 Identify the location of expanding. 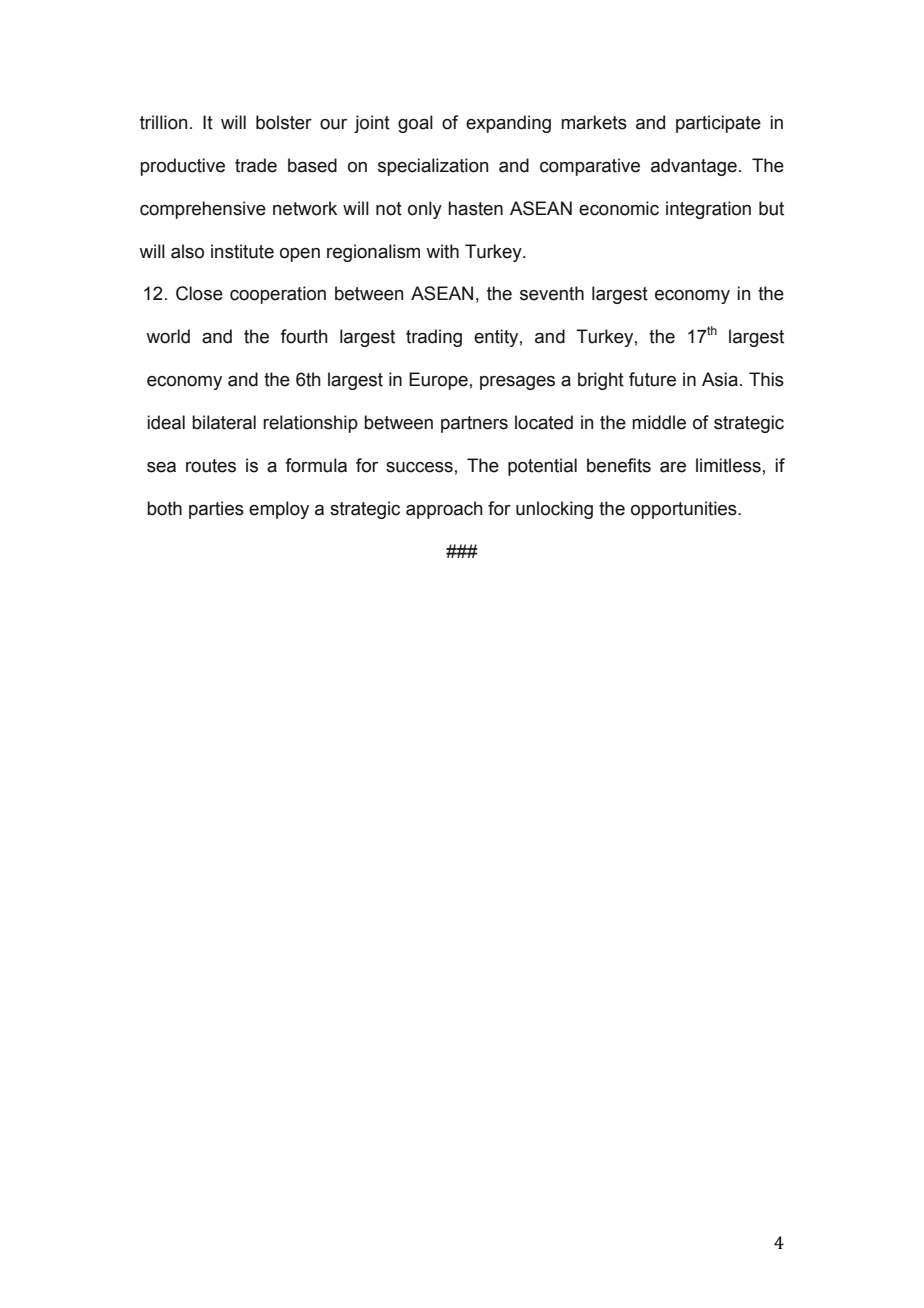
(508, 124).
